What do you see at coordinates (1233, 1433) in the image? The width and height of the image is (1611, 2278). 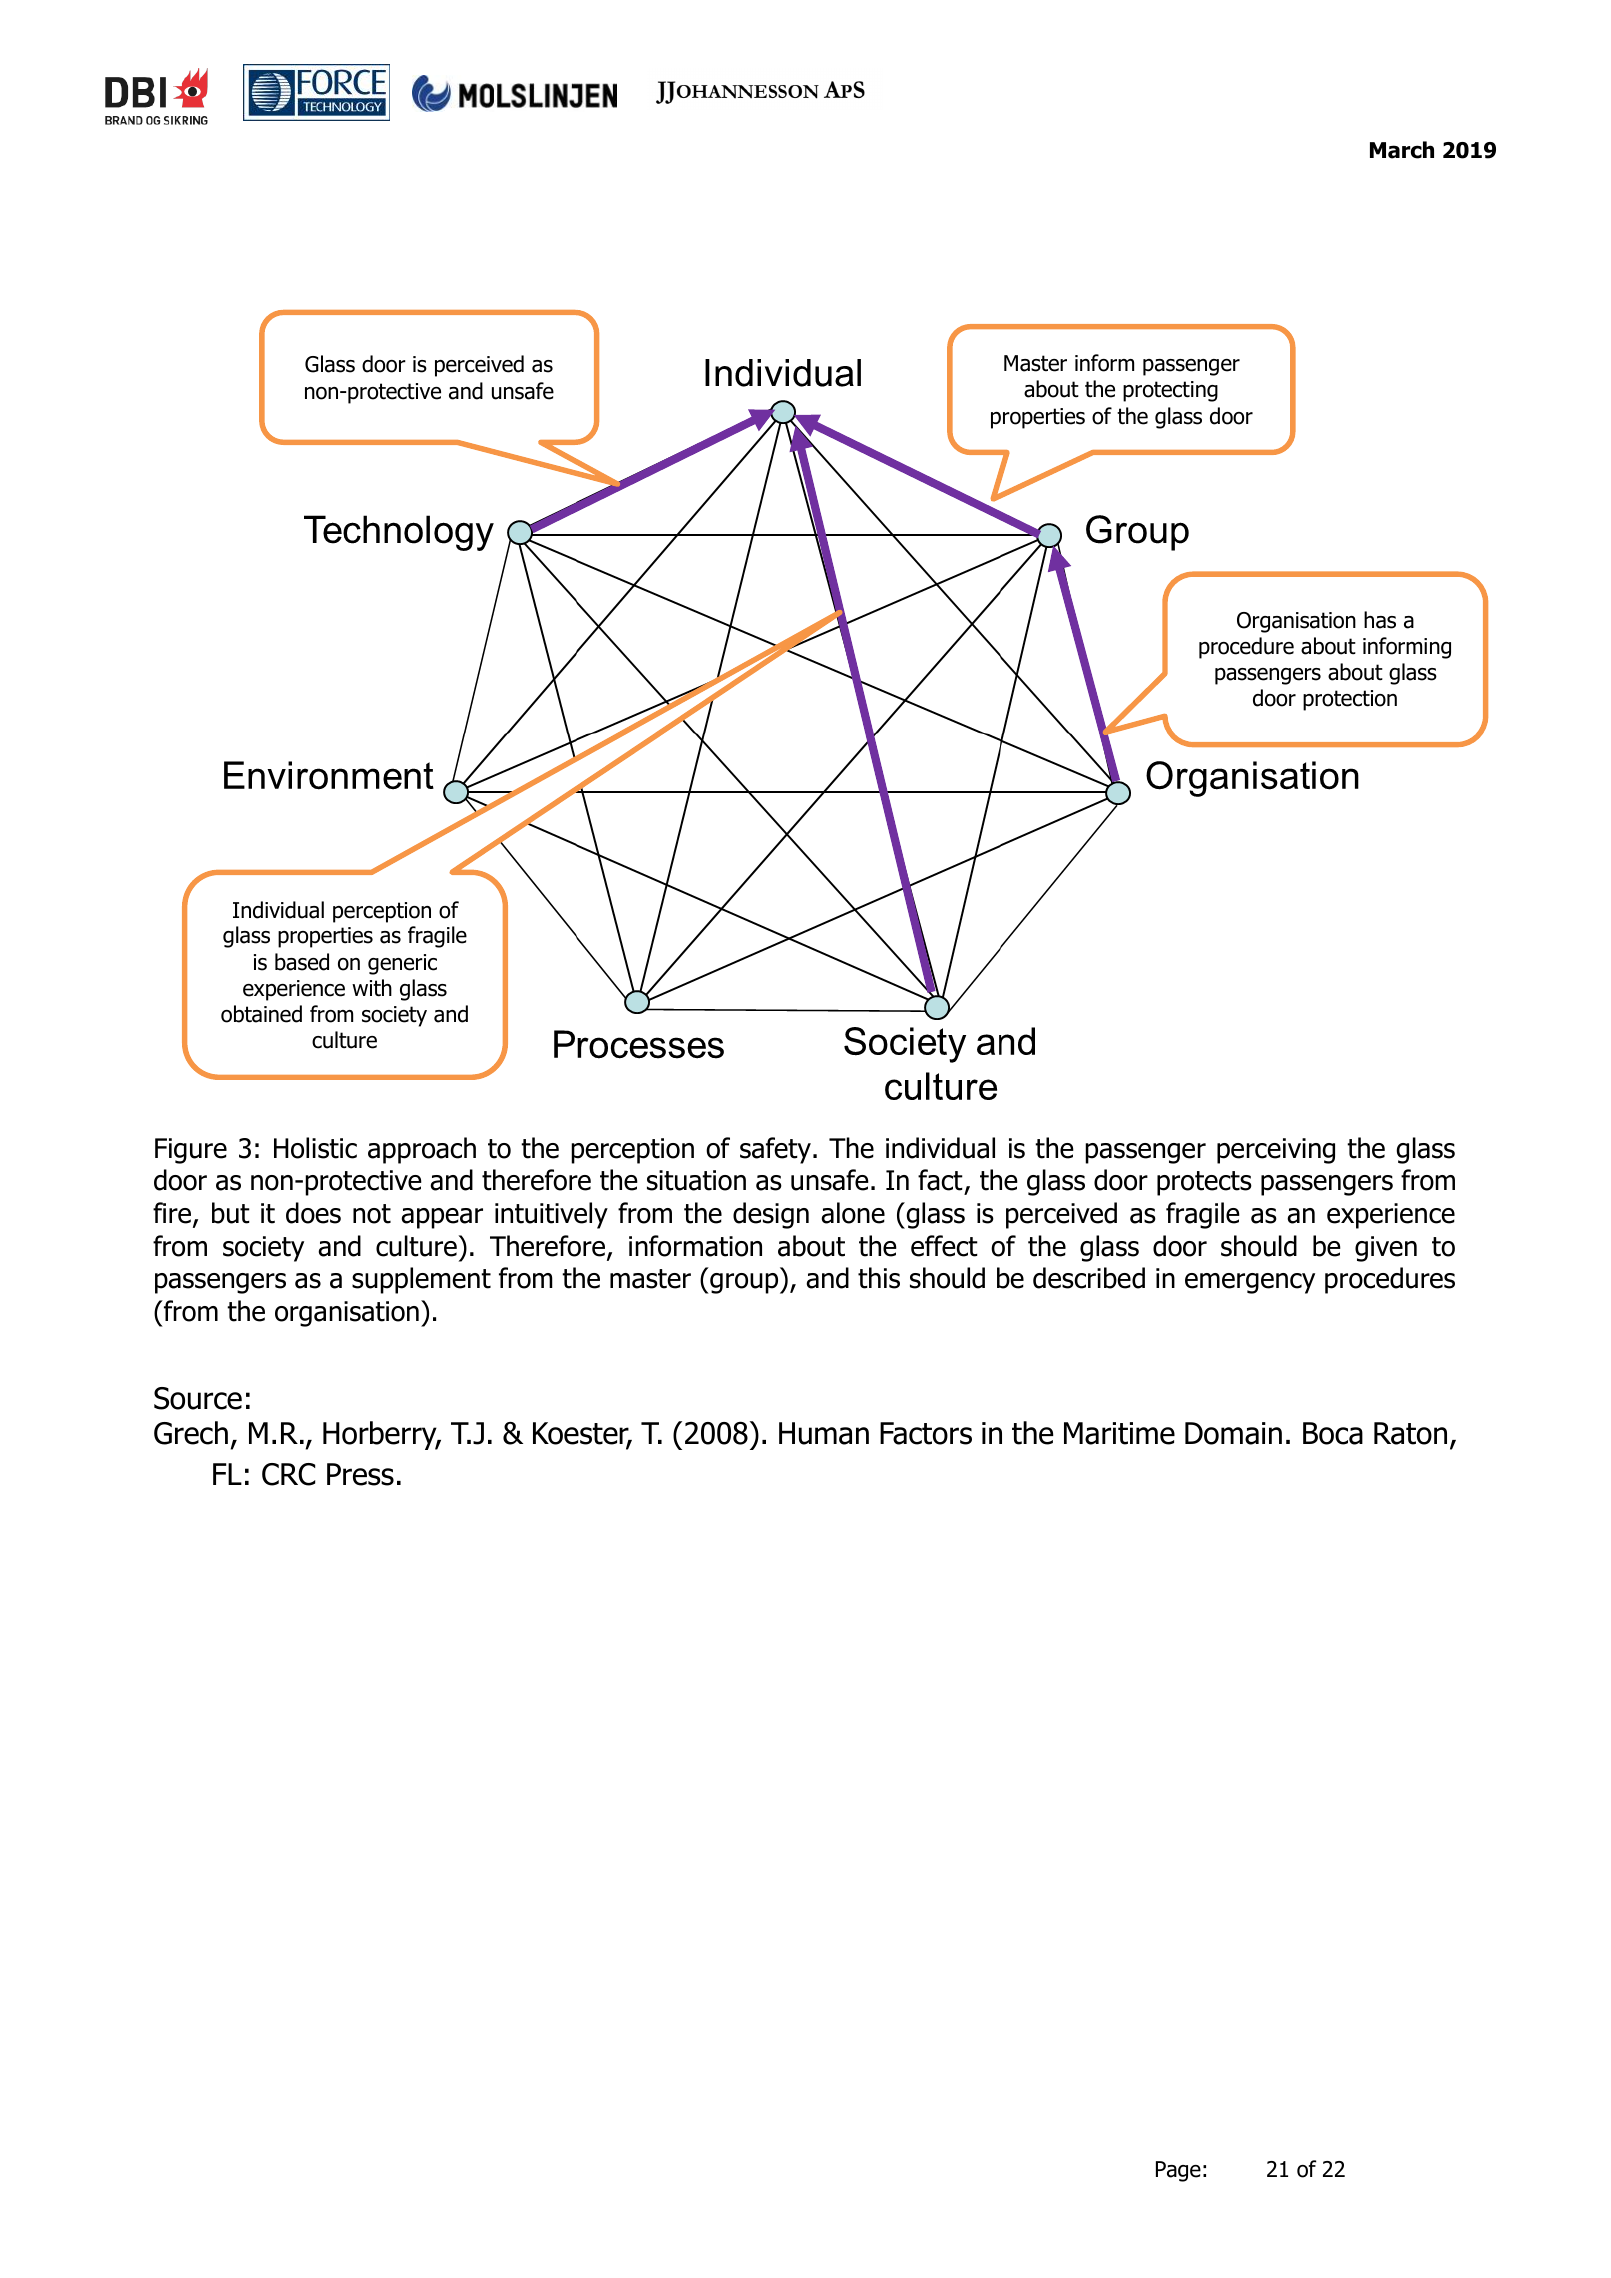 I see `Domain` at bounding box center [1233, 1433].
